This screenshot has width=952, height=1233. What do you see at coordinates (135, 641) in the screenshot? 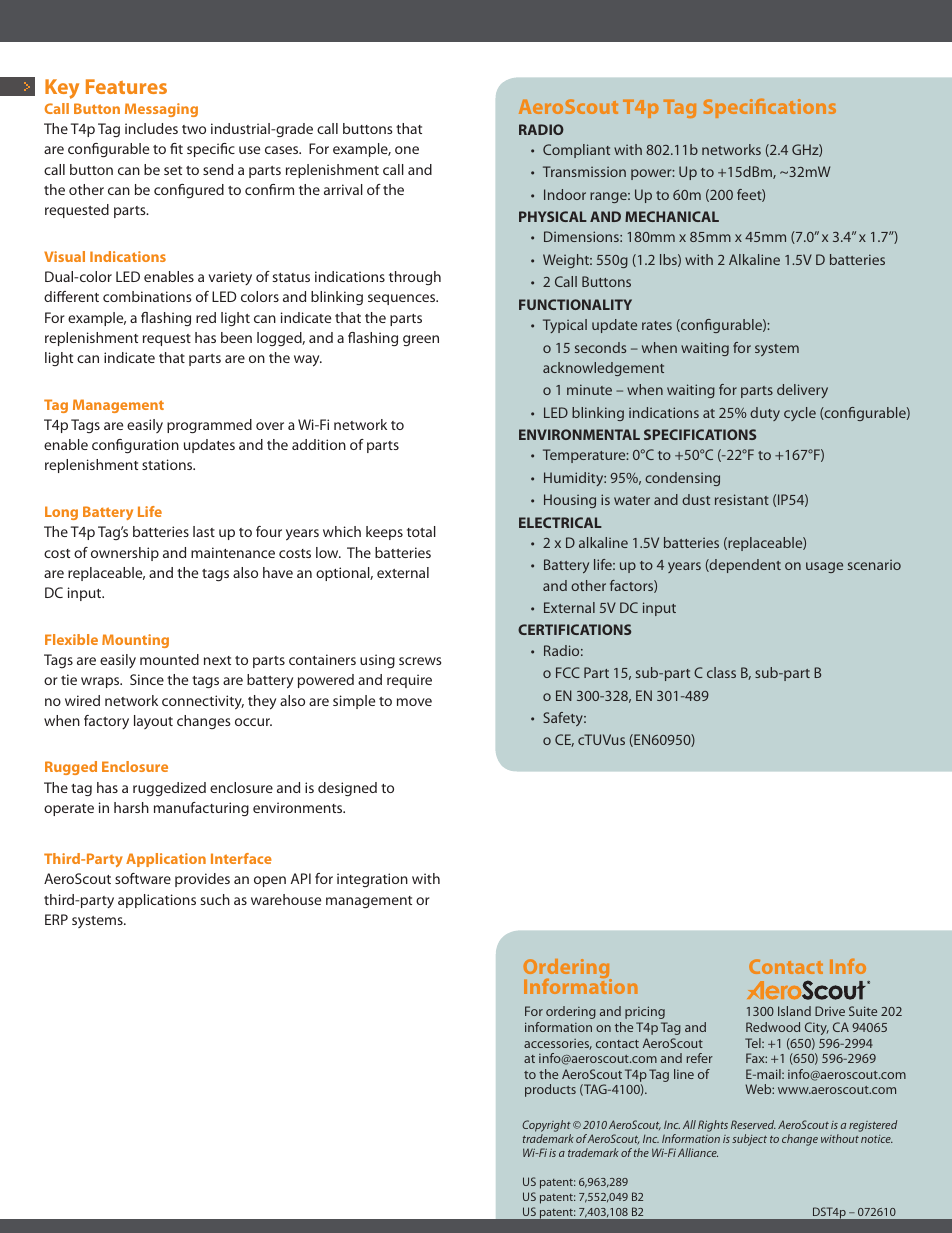
I see `Mounting` at bounding box center [135, 641].
